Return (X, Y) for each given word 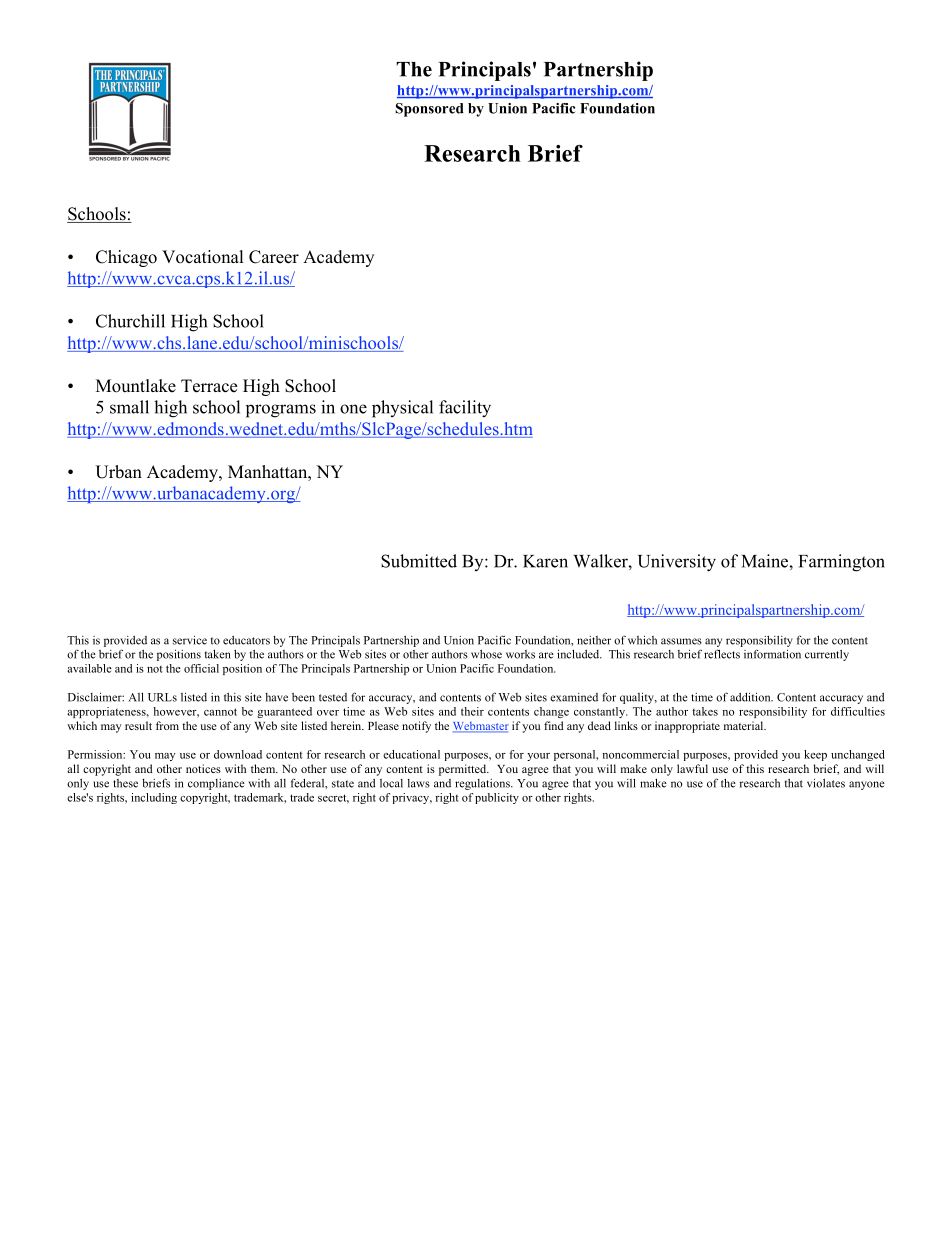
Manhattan (269, 471)
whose (486, 654)
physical (402, 409)
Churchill (130, 321)
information (772, 654)
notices (203, 768)
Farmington (842, 563)
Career (274, 257)
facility (465, 409)
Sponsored (429, 110)
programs (281, 411)
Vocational (203, 257)
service (190, 640)
